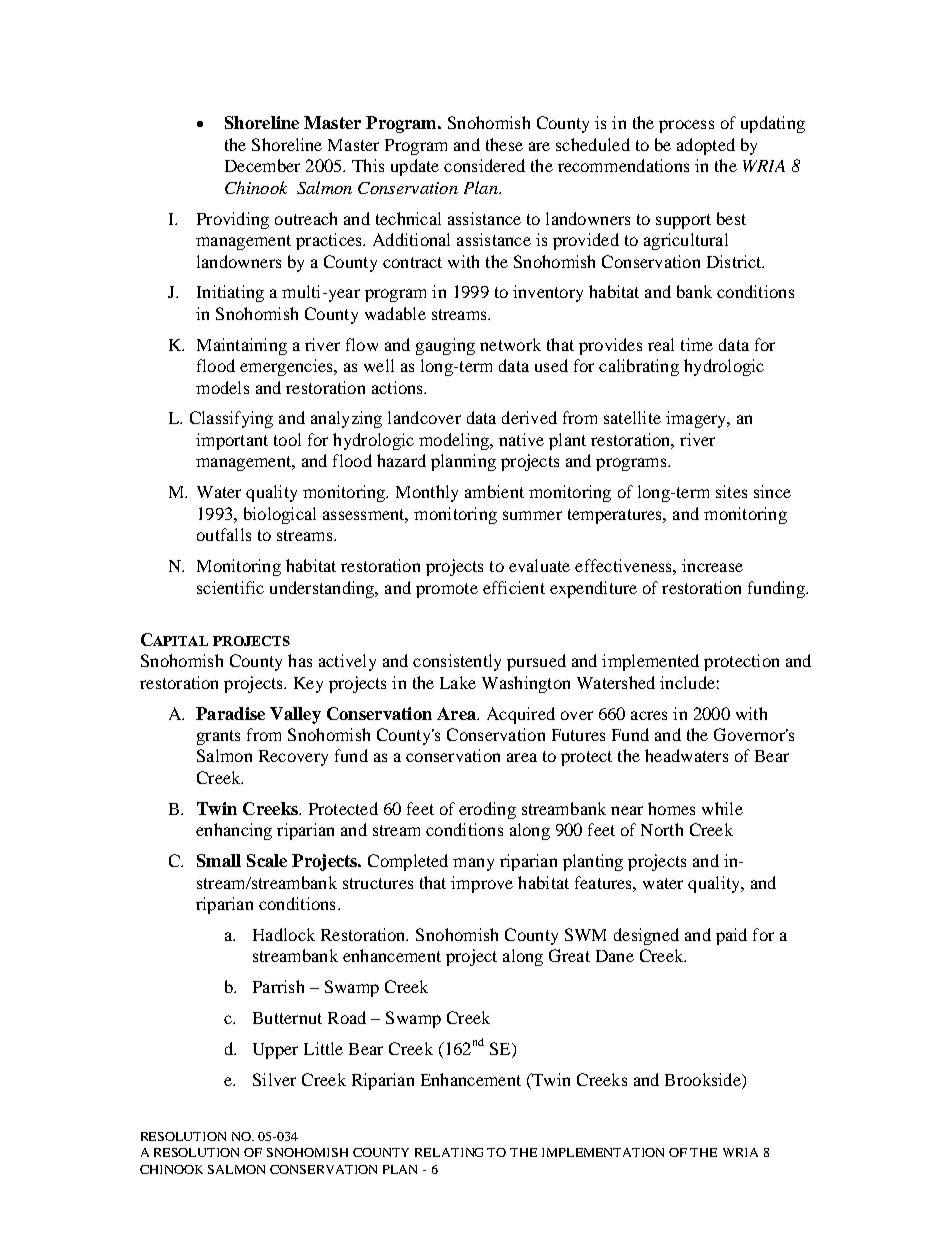 This screenshot has width=952, height=1233. I want to click on December, so click(262, 165).
